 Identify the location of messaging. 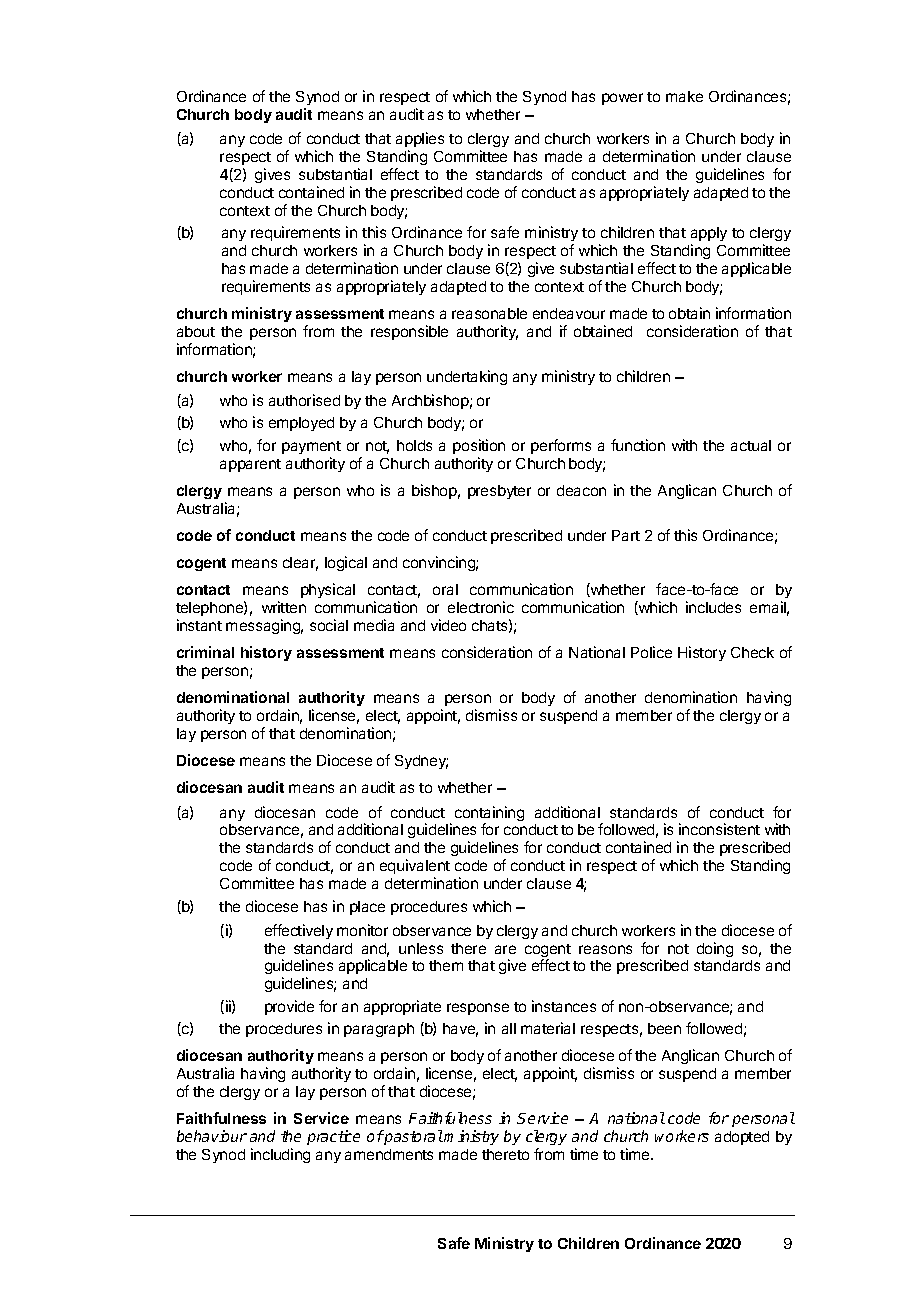
(264, 626).
